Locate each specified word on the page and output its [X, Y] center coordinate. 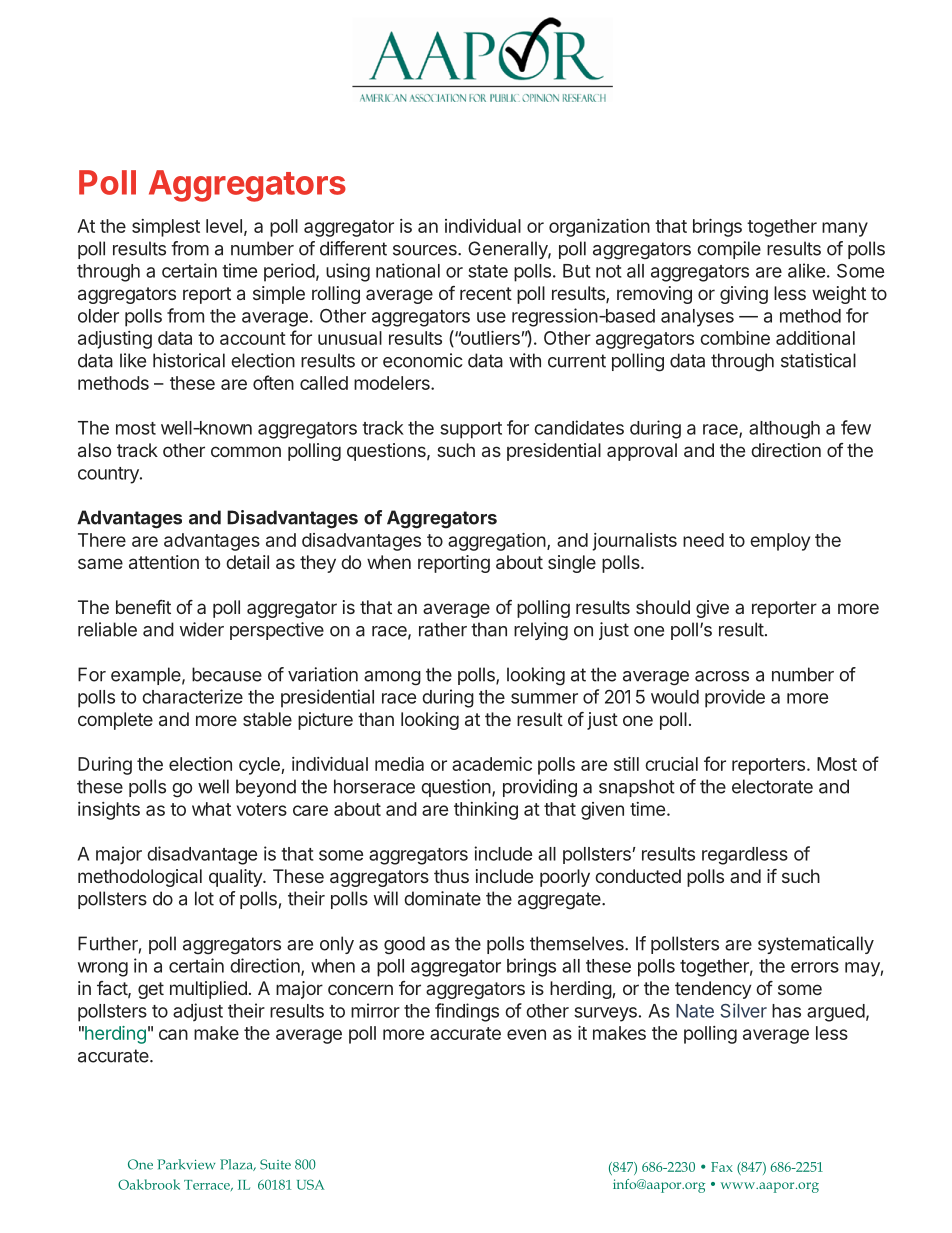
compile [729, 250]
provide [735, 698]
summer [544, 698]
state [488, 271]
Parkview [186, 1164]
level [224, 226]
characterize [192, 696]
